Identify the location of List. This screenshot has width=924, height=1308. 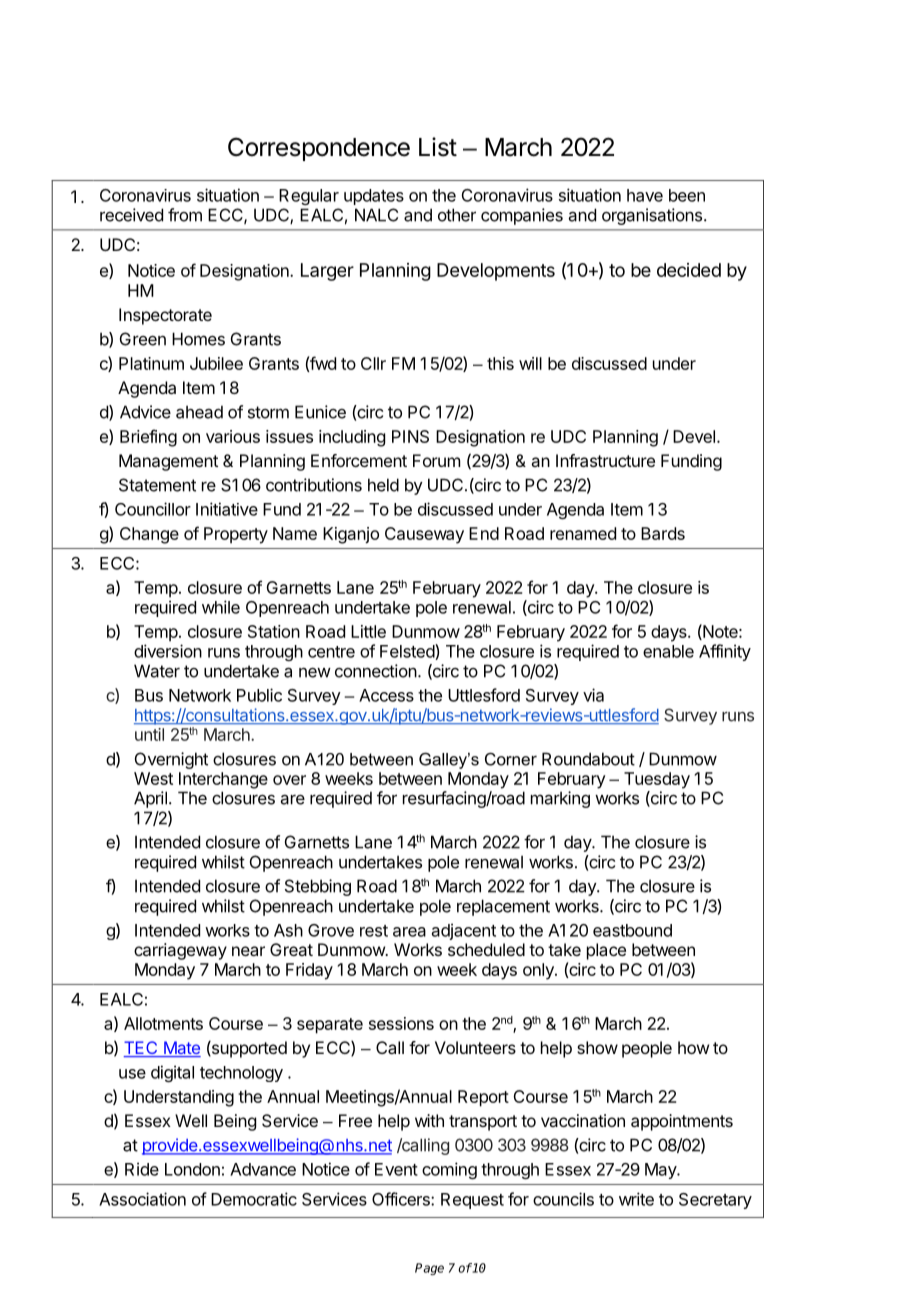
(438, 147).
